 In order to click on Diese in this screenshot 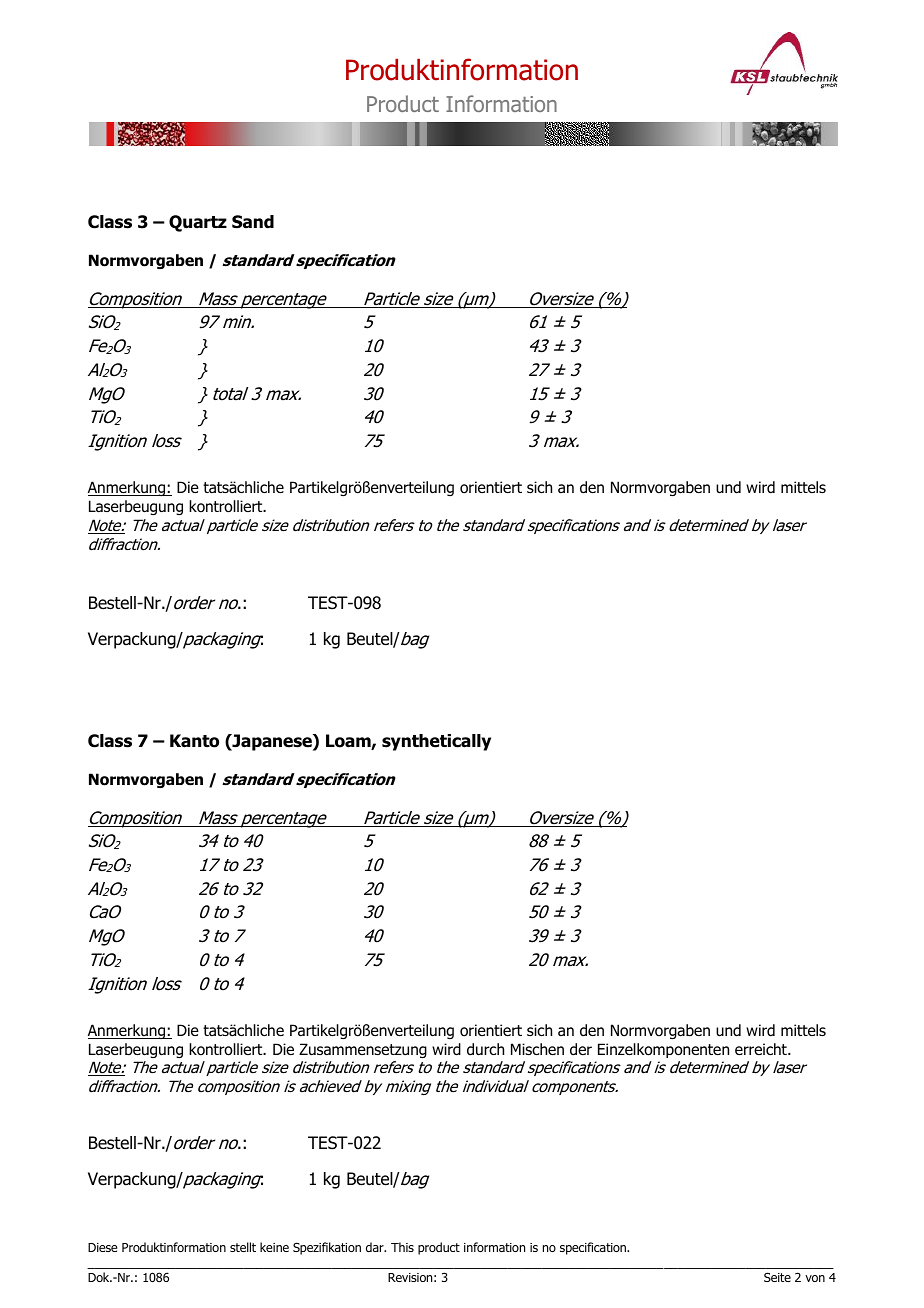, I will do `click(102, 1247)`.
